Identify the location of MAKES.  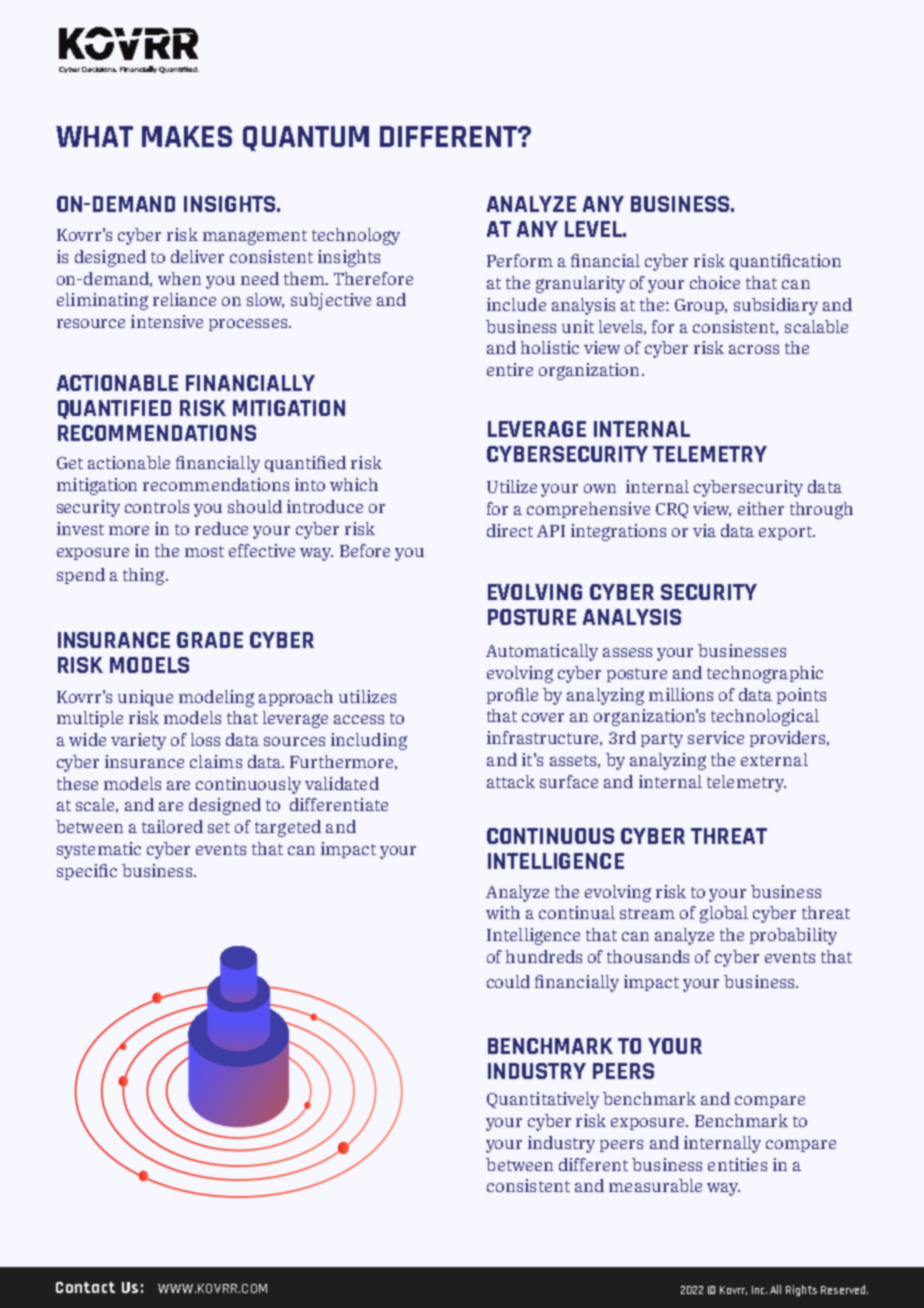
(187, 136).
